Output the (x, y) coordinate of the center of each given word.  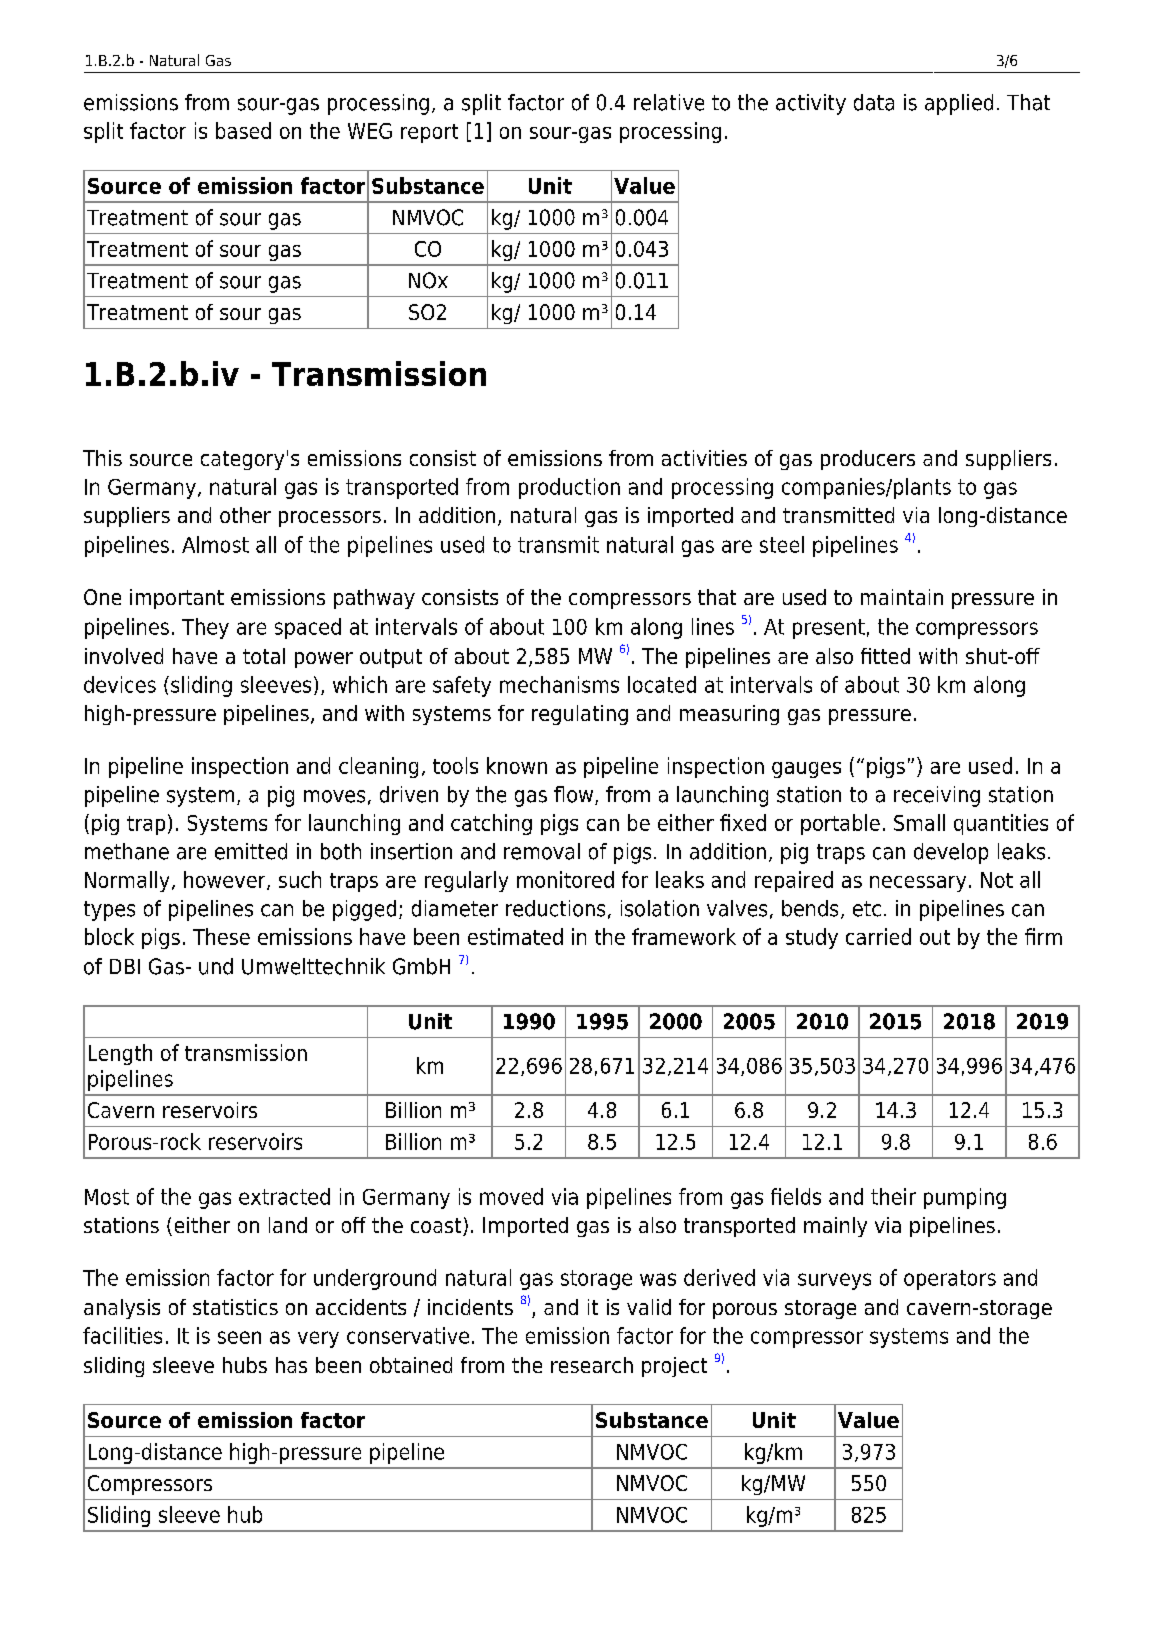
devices (120, 684)
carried (878, 936)
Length (120, 1054)
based (243, 130)
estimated (515, 936)
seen (239, 1337)
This (102, 458)
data (874, 102)
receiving (937, 796)
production (569, 488)
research (592, 1365)
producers (868, 460)
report (429, 133)
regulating (580, 715)
